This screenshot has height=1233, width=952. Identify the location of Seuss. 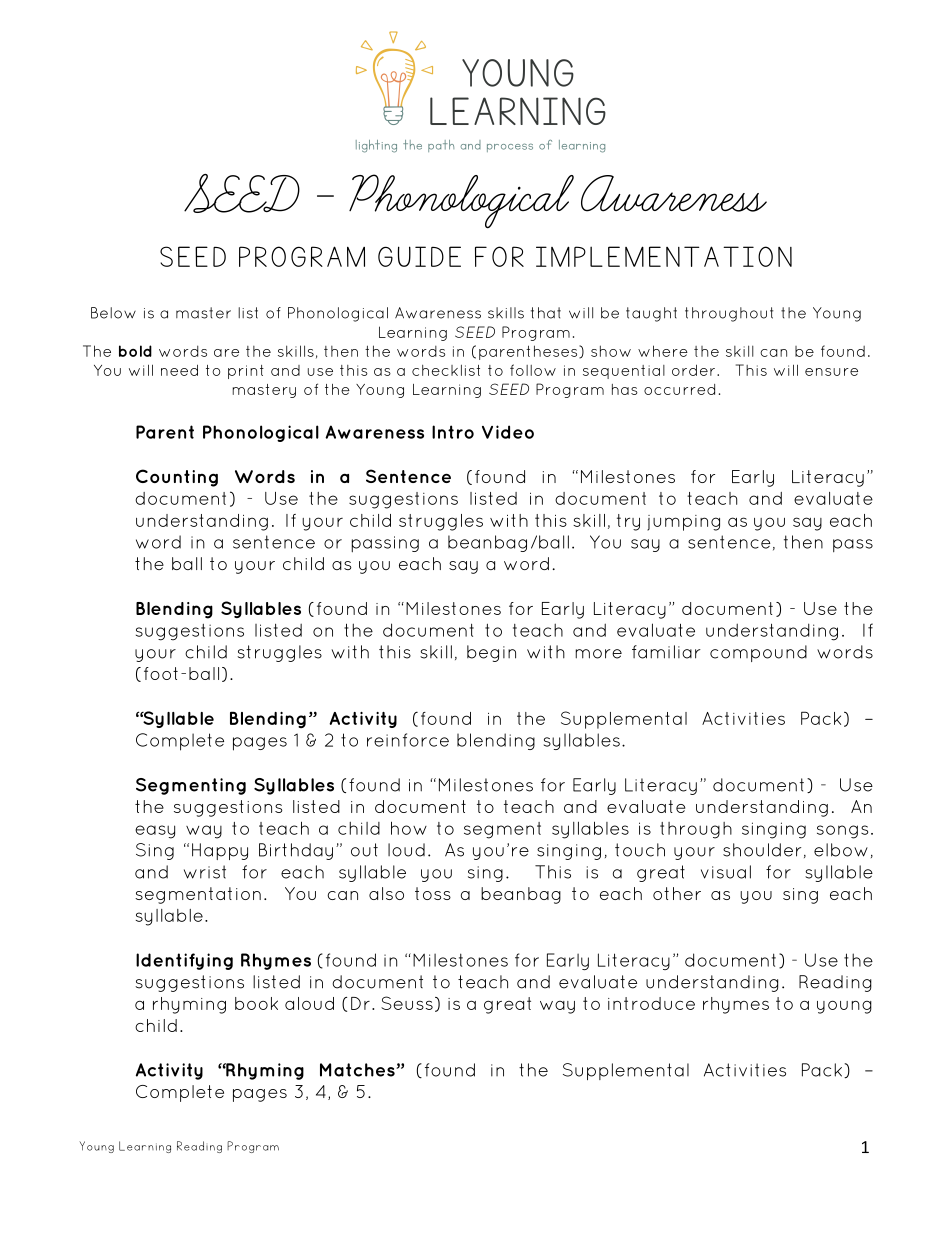
(407, 1003).
